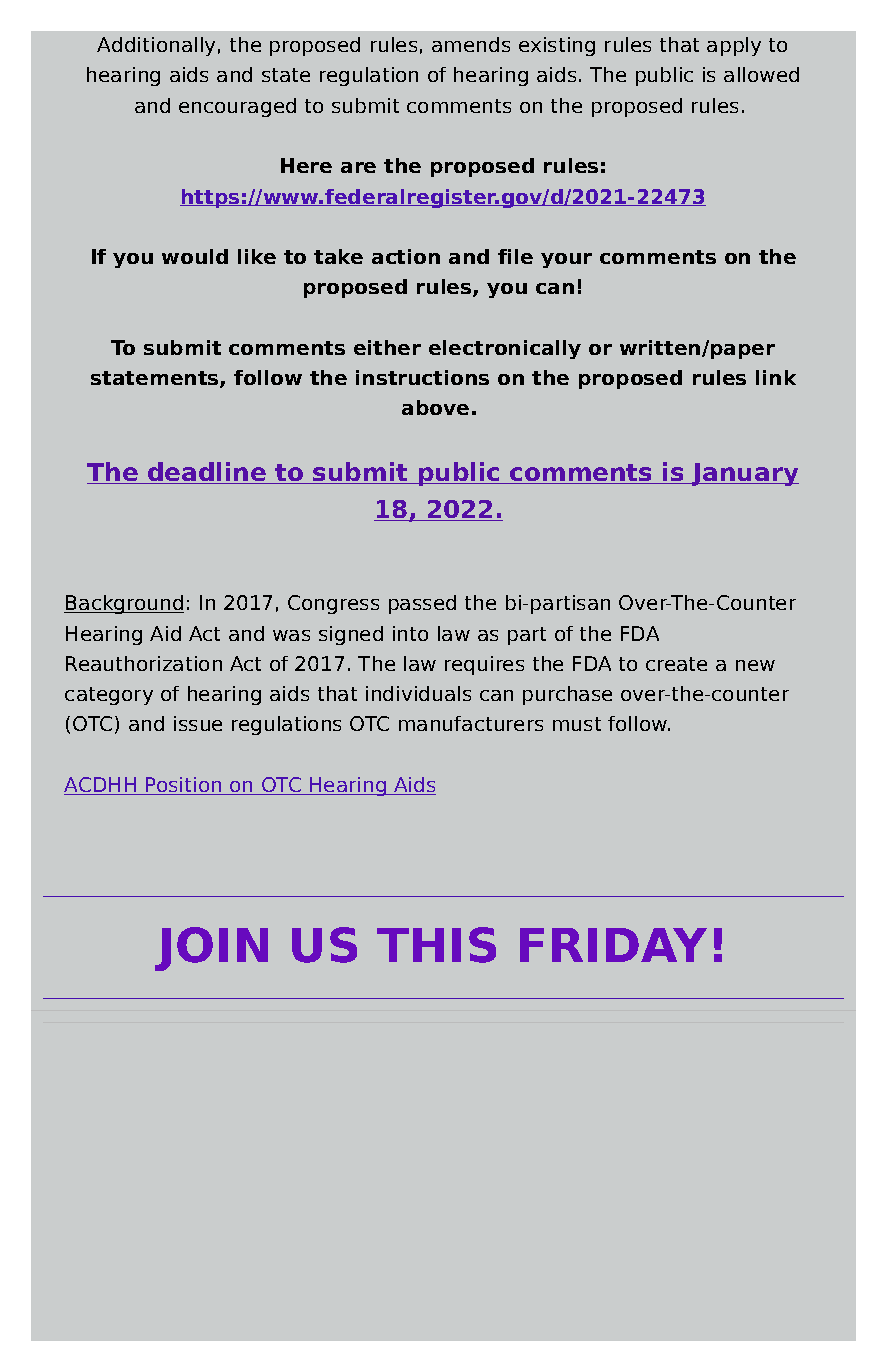 The width and height of the screenshot is (887, 1372). Describe the element at coordinates (436, 945) in the screenshot. I see `THIS` at that location.
